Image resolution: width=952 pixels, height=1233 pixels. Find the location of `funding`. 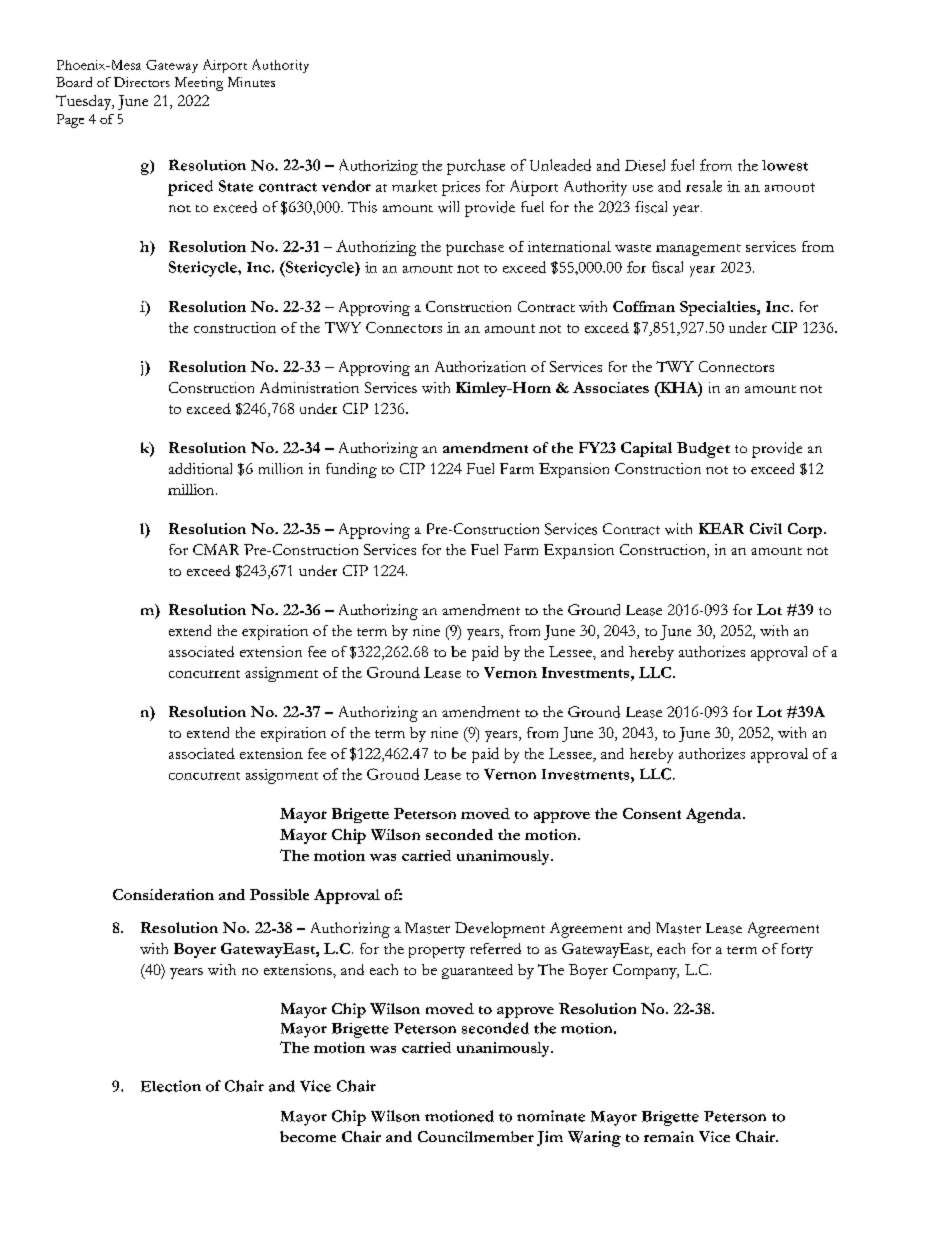

funding is located at coordinates (351, 470).
